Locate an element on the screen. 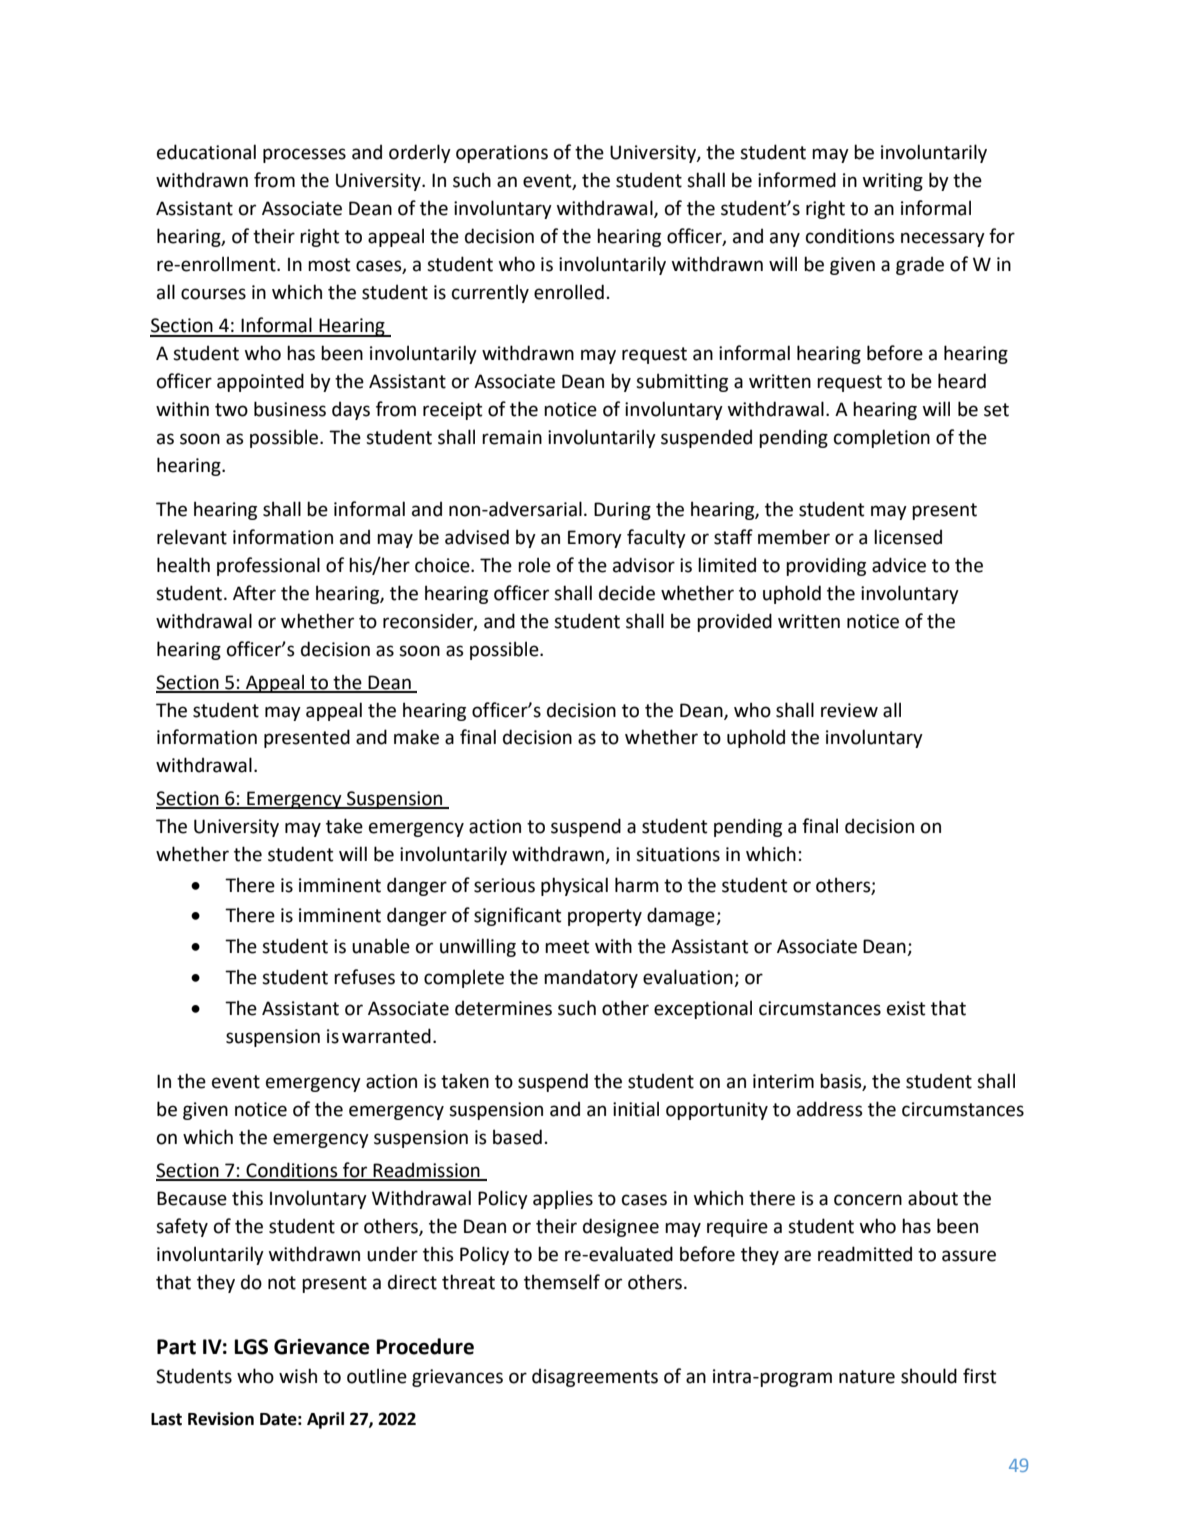  operations is located at coordinates (502, 154).
